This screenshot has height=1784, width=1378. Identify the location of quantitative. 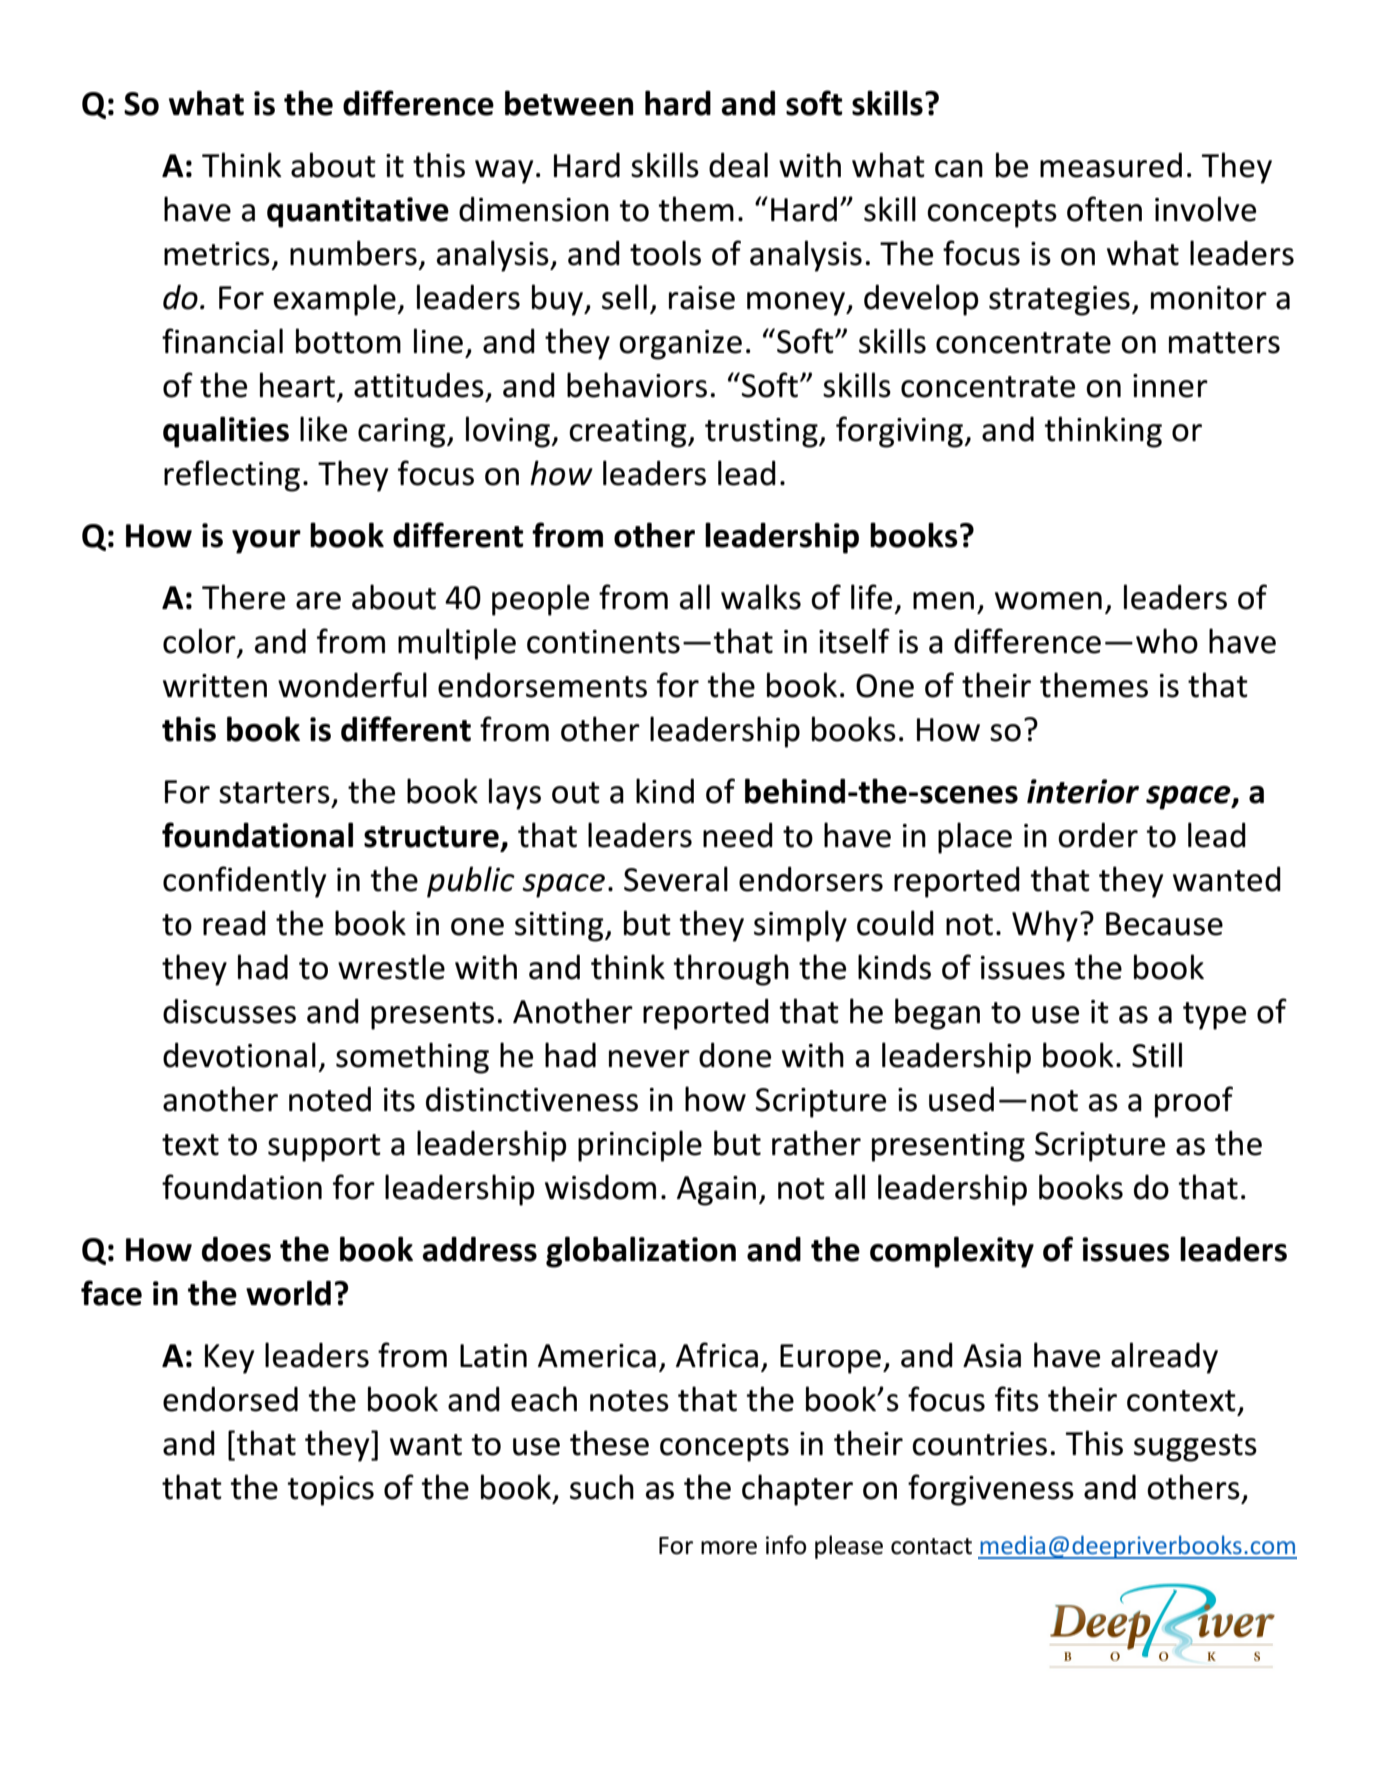
(358, 212).
